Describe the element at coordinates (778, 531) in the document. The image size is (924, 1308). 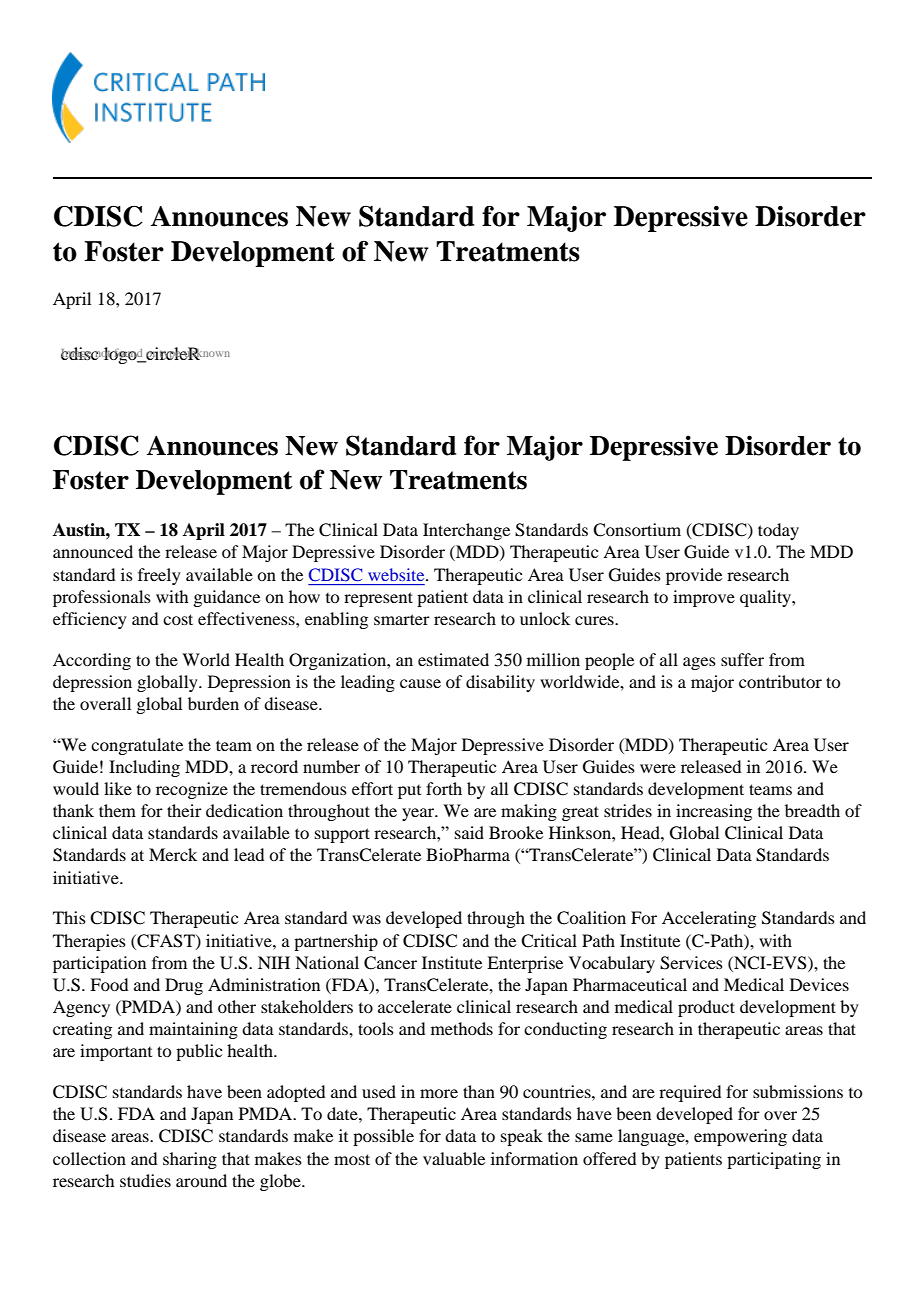
I see `today` at that location.
